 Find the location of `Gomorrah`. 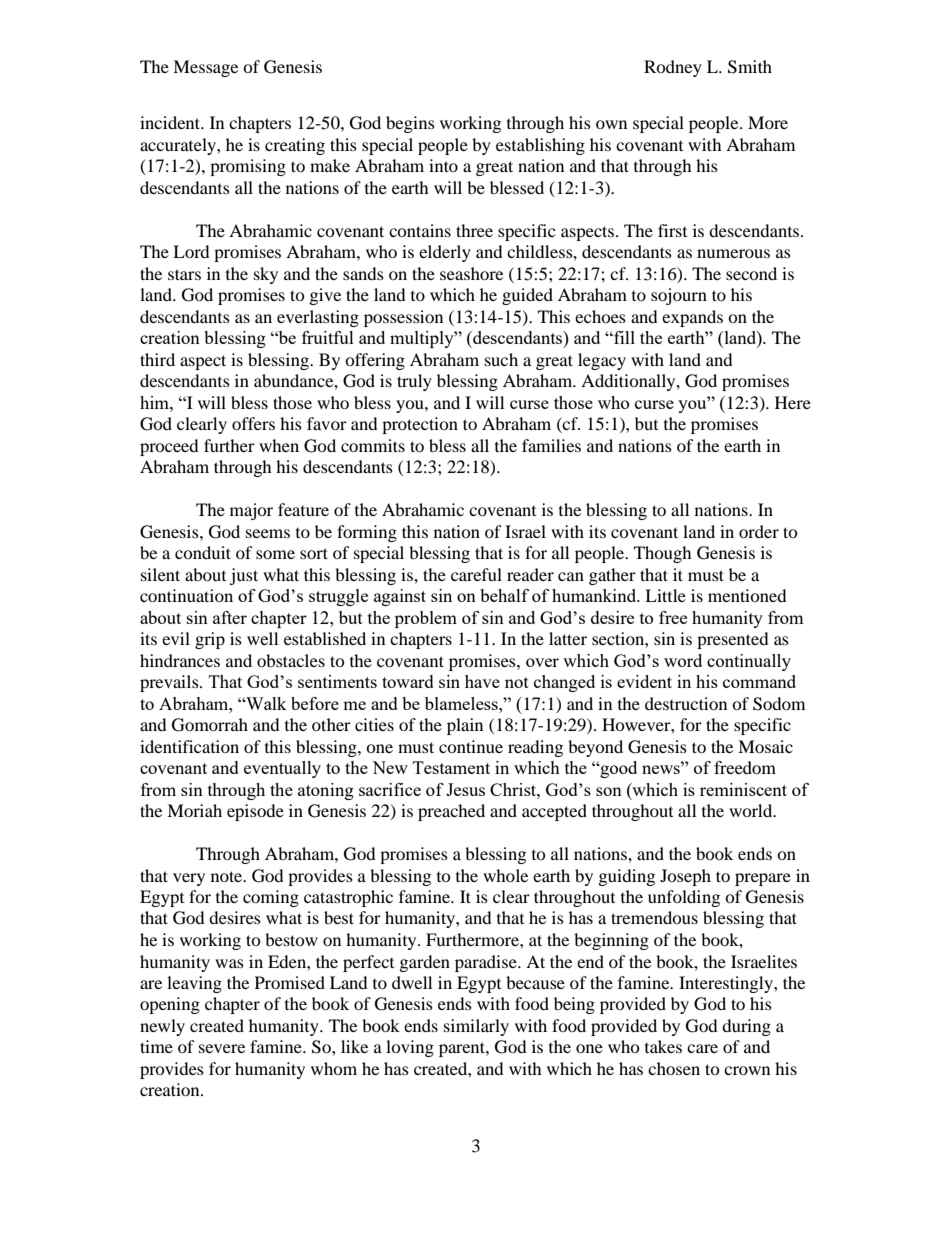

Gomorrah is located at coordinates (210, 725).
